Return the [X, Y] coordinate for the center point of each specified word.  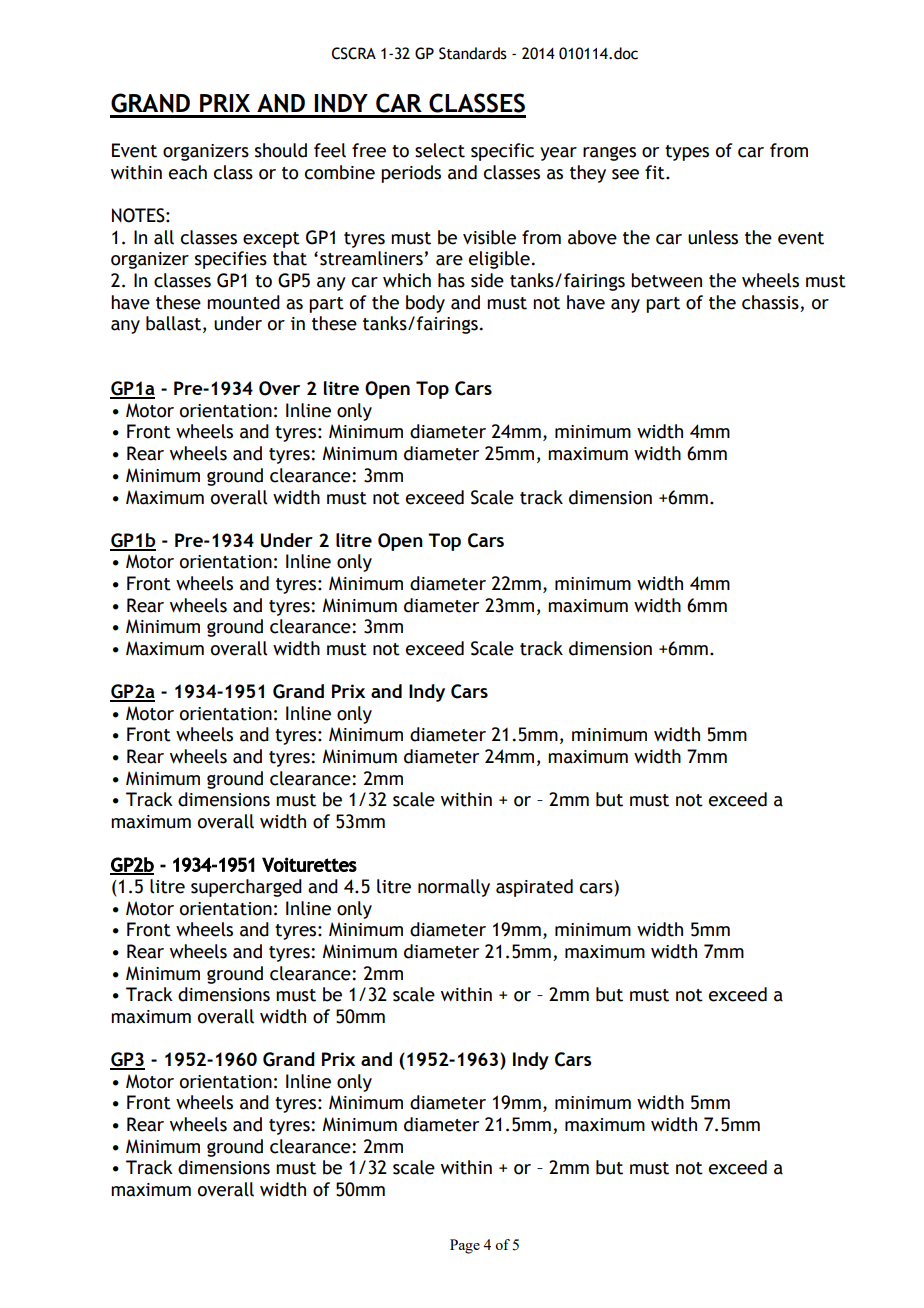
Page [465, 1246]
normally [454, 888]
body [425, 304]
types [687, 153]
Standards [473, 53]
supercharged [246, 888]
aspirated [534, 888]
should [281, 150]
